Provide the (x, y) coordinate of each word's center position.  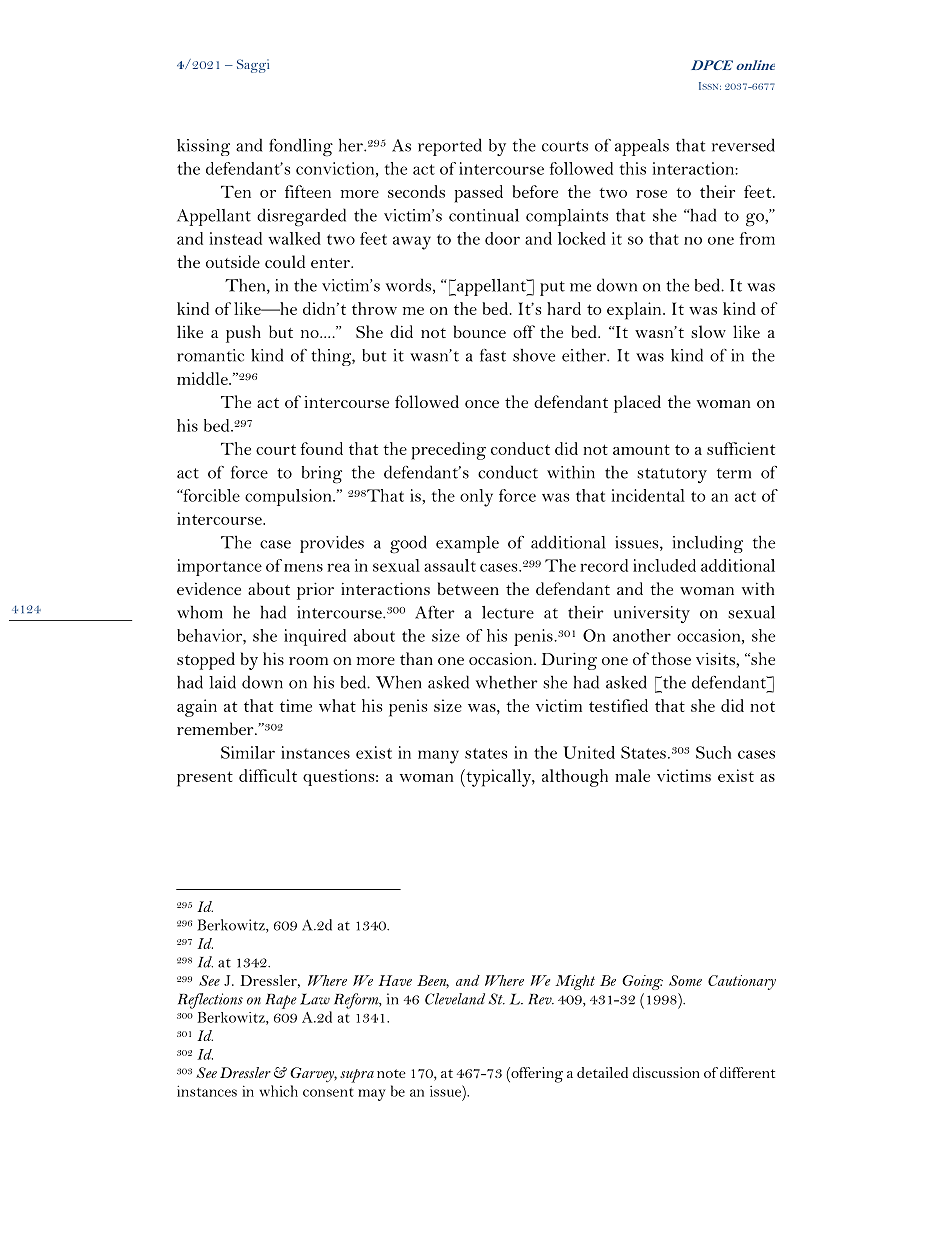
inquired (315, 637)
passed (478, 194)
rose (651, 194)
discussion (666, 1072)
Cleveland (455, 999)
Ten (236, 191)
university (652, 614)
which (279, 1091)
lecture (508, 612)
